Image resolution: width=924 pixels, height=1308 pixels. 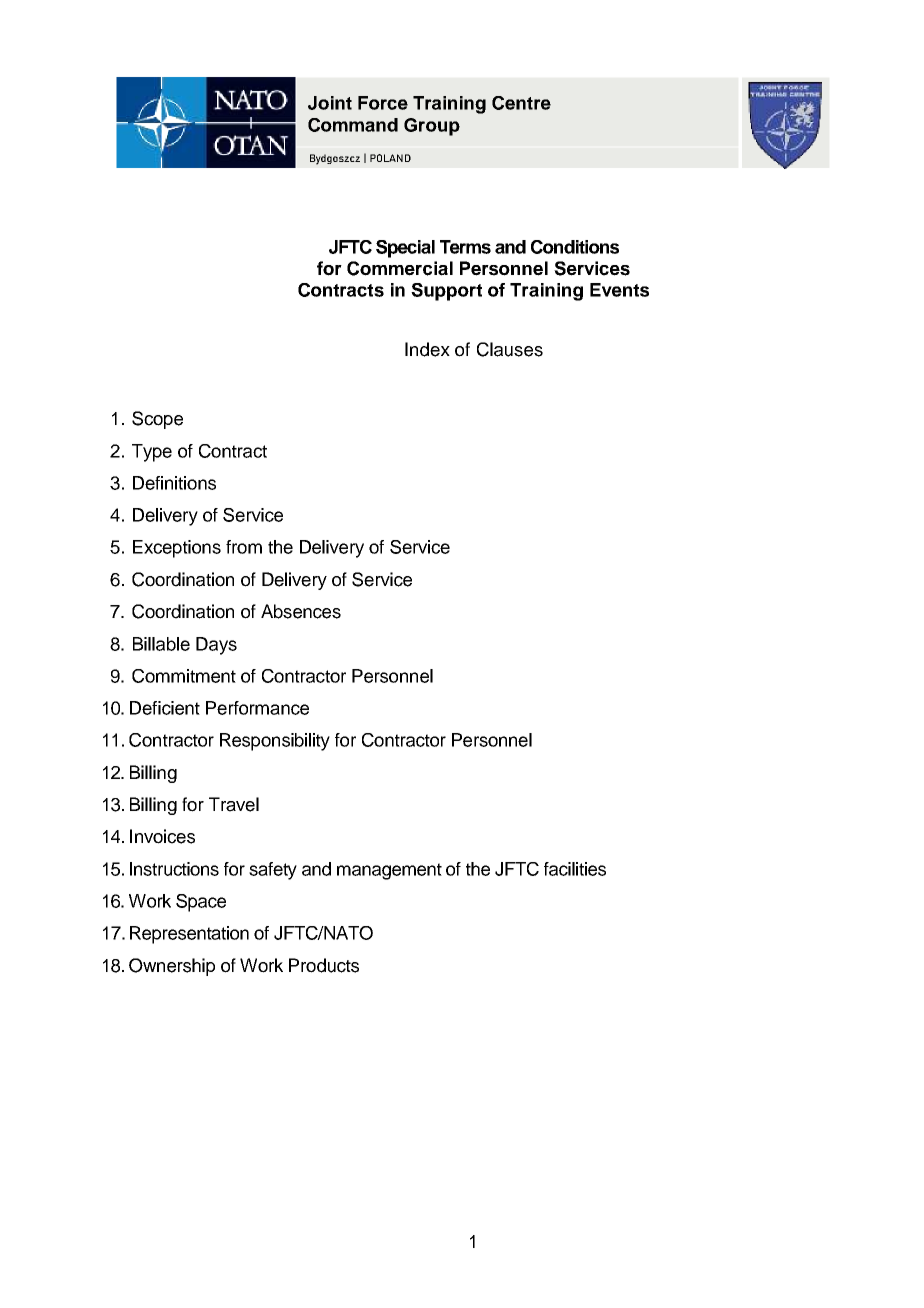 I want to click on Commitment, so click(x=184, y=676).
